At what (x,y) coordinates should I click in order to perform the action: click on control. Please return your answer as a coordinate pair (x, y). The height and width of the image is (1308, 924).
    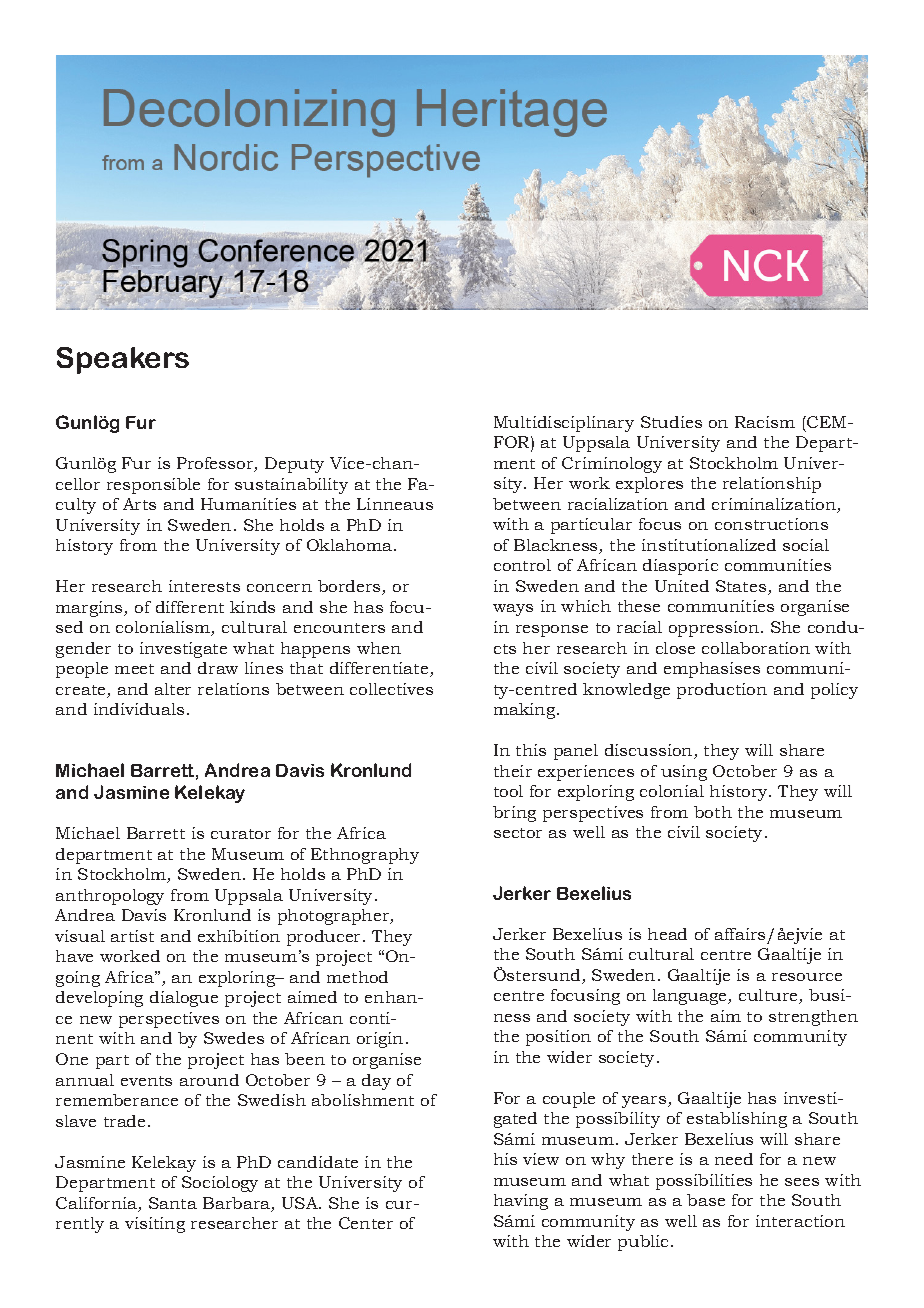
    Looking at the image, I should click on (522, 565).
